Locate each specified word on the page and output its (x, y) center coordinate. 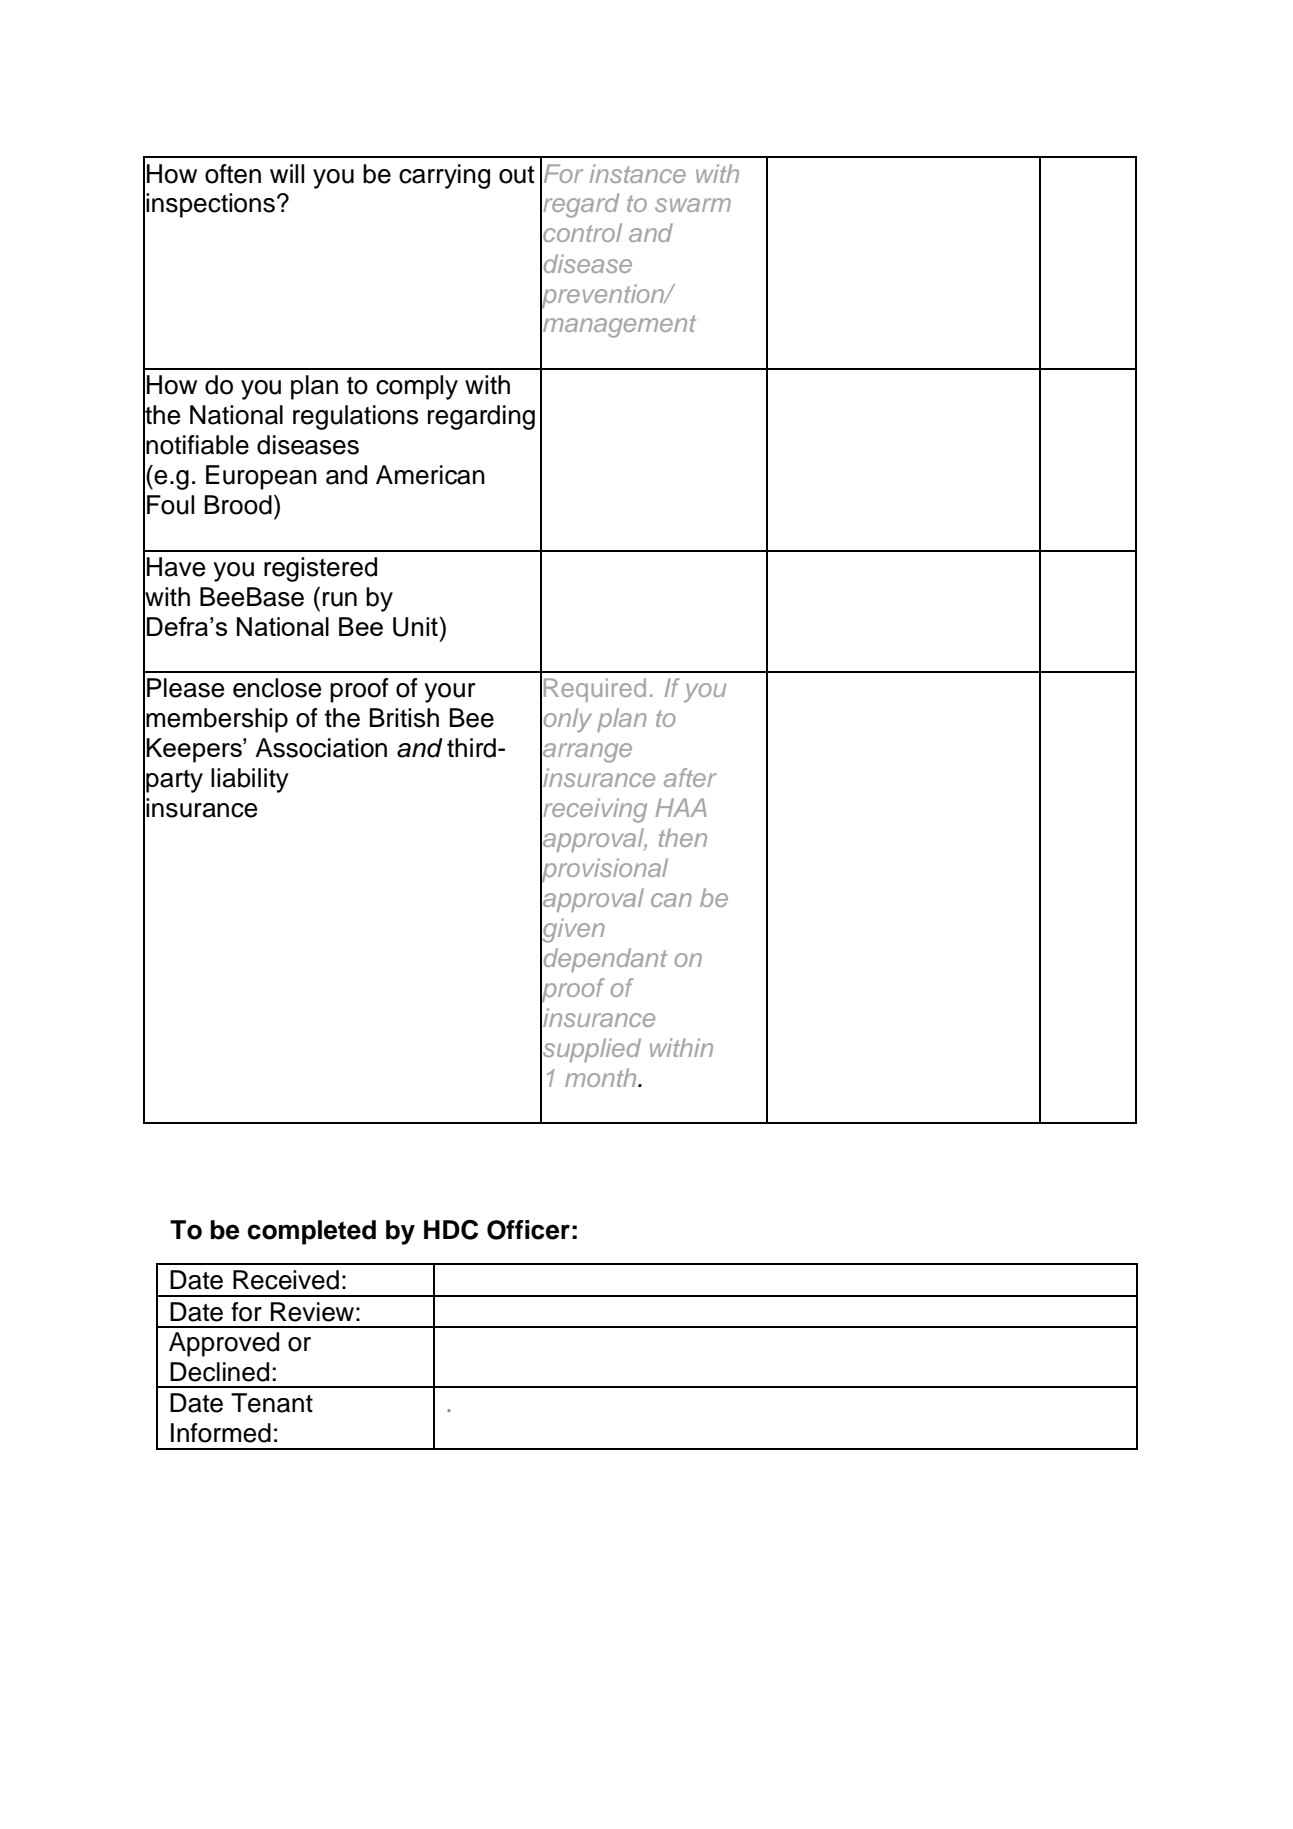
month (602, 1077)
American (430, 475)
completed (311, 1232)
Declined (219, 1372)
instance (638, 173)
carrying (444, 176)
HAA (681, 807)
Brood (238, 505)
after (690, 777)
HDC (451, 1229)
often (233, 174)
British (404, 718)
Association (321, 748)
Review (312, 1312)
